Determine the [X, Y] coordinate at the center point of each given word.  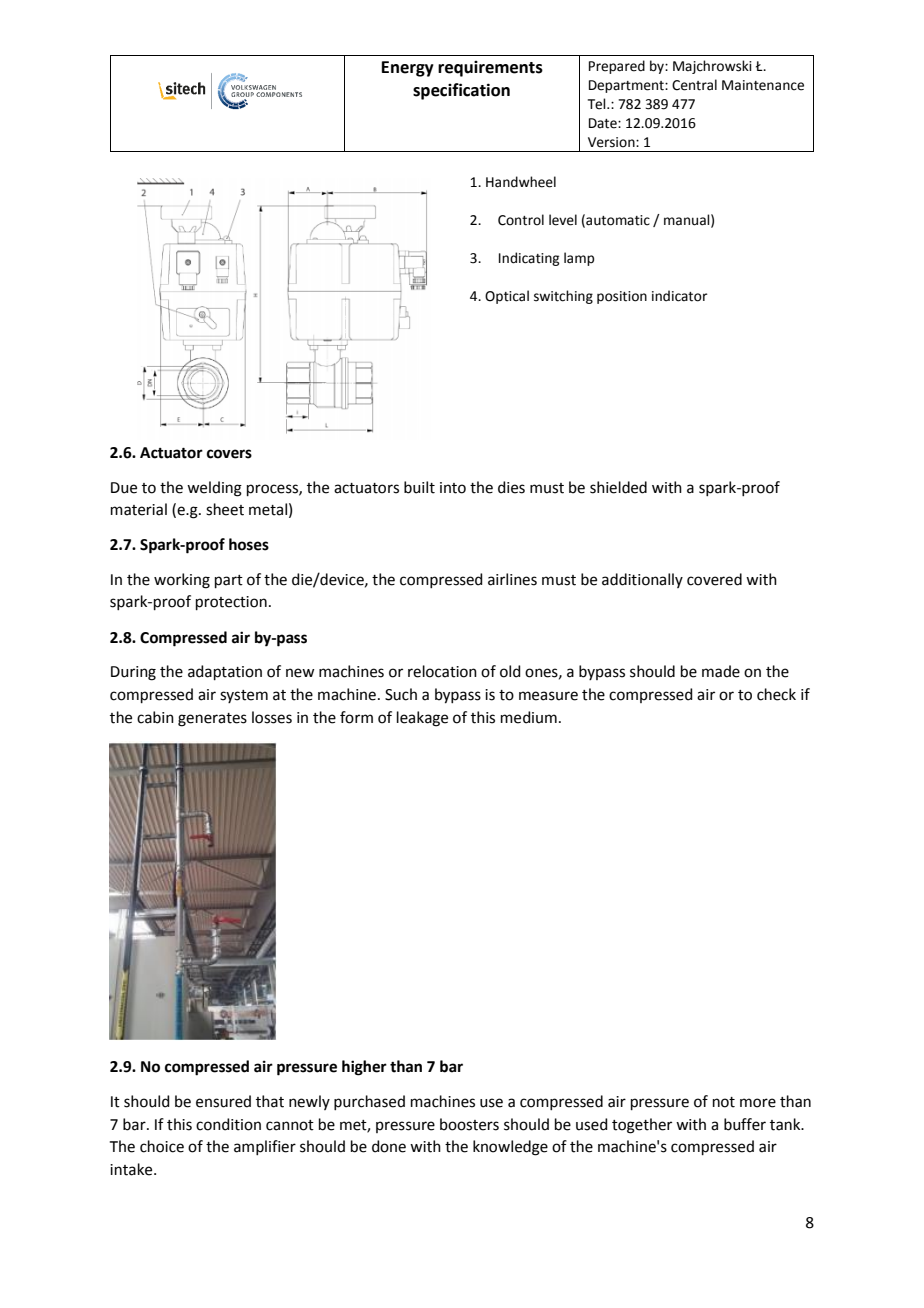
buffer [745, 1124]
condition [228, 1124]
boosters [469, 1124]
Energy [408, 69]
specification [461, 91]
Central [694, 85]
